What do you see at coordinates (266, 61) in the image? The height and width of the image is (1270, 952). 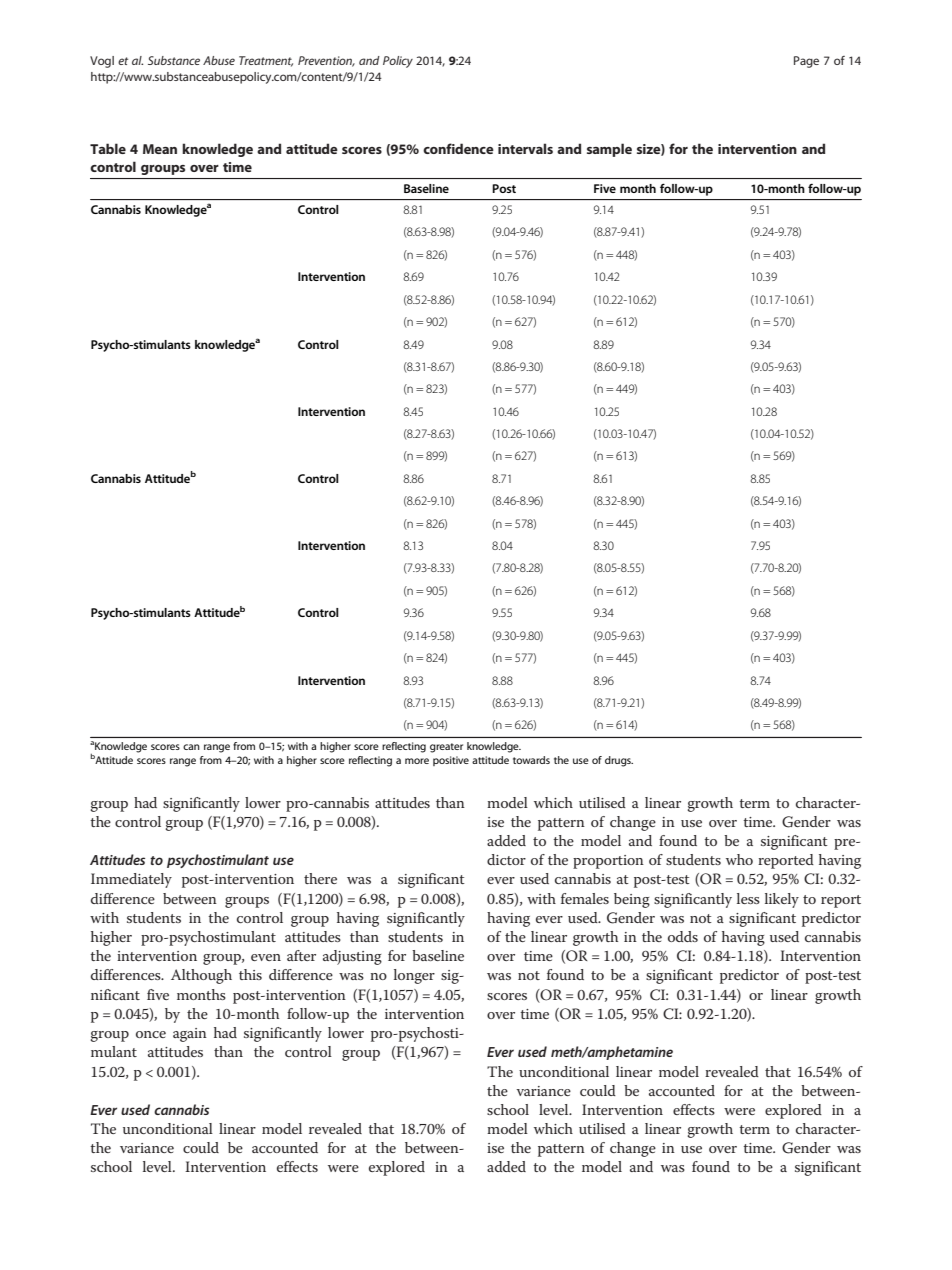 I see `Treatment` at bounding box center [266, 61].
